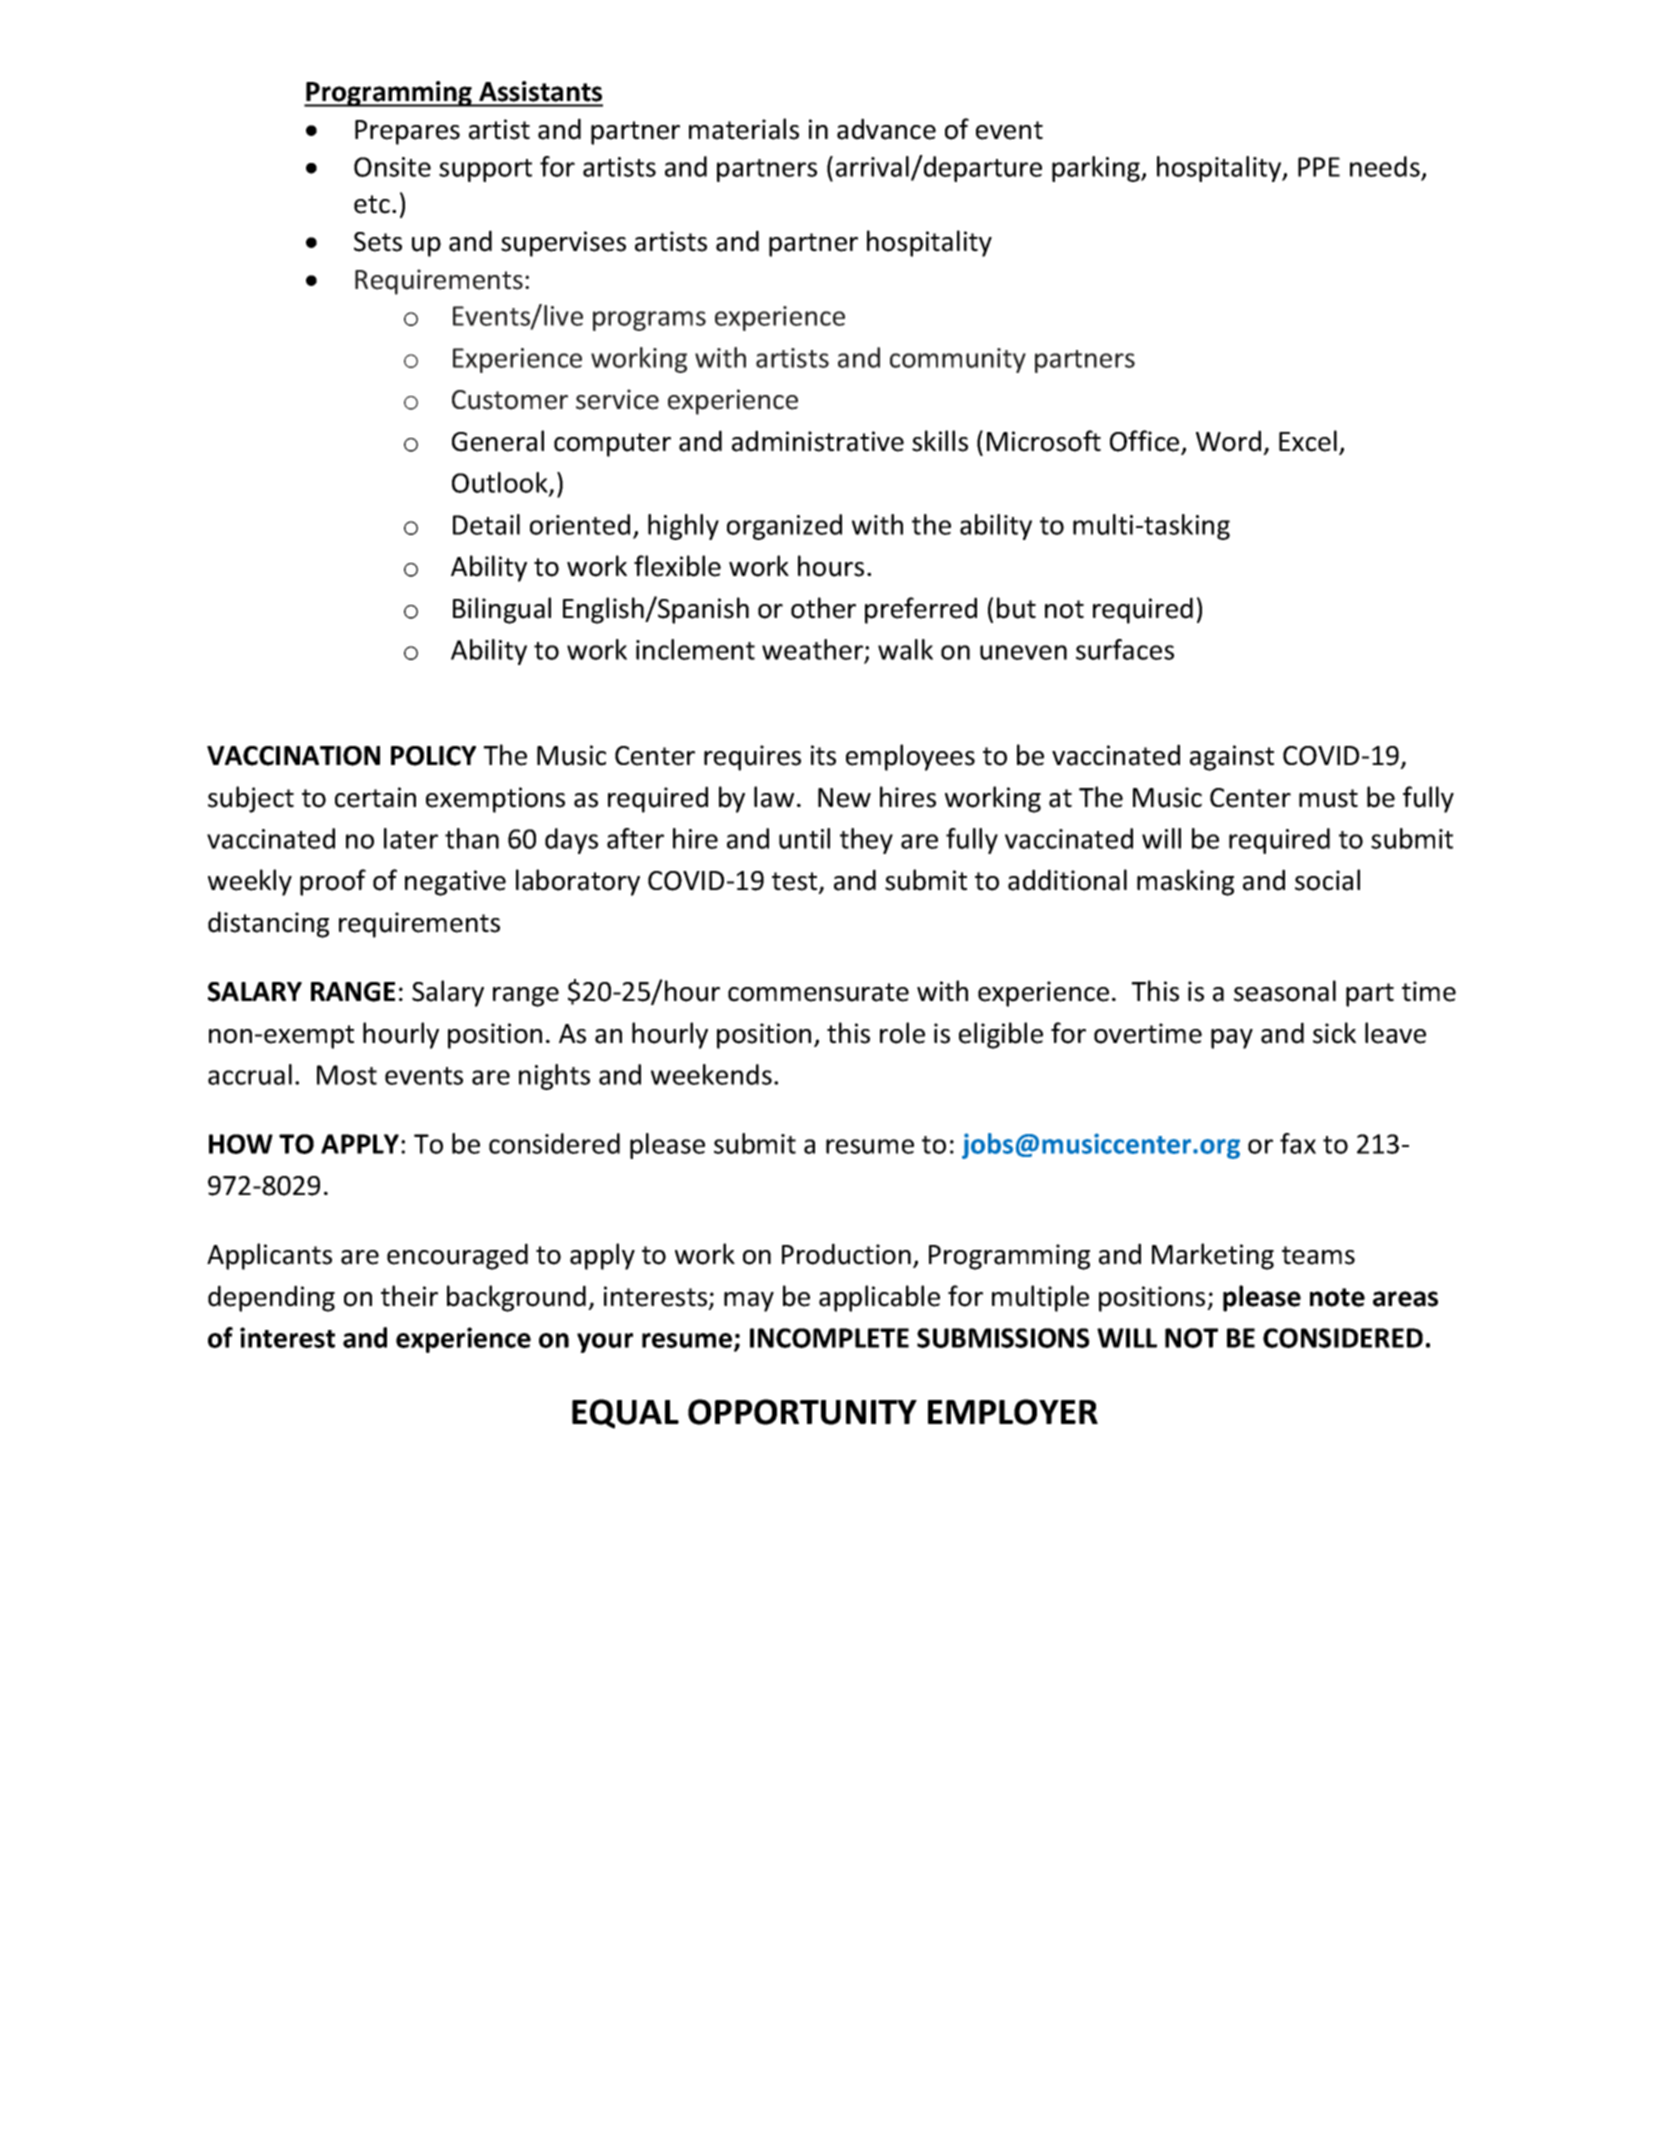 The image size is (1656, 2143). I want to click on against, so click(1232, 758).
